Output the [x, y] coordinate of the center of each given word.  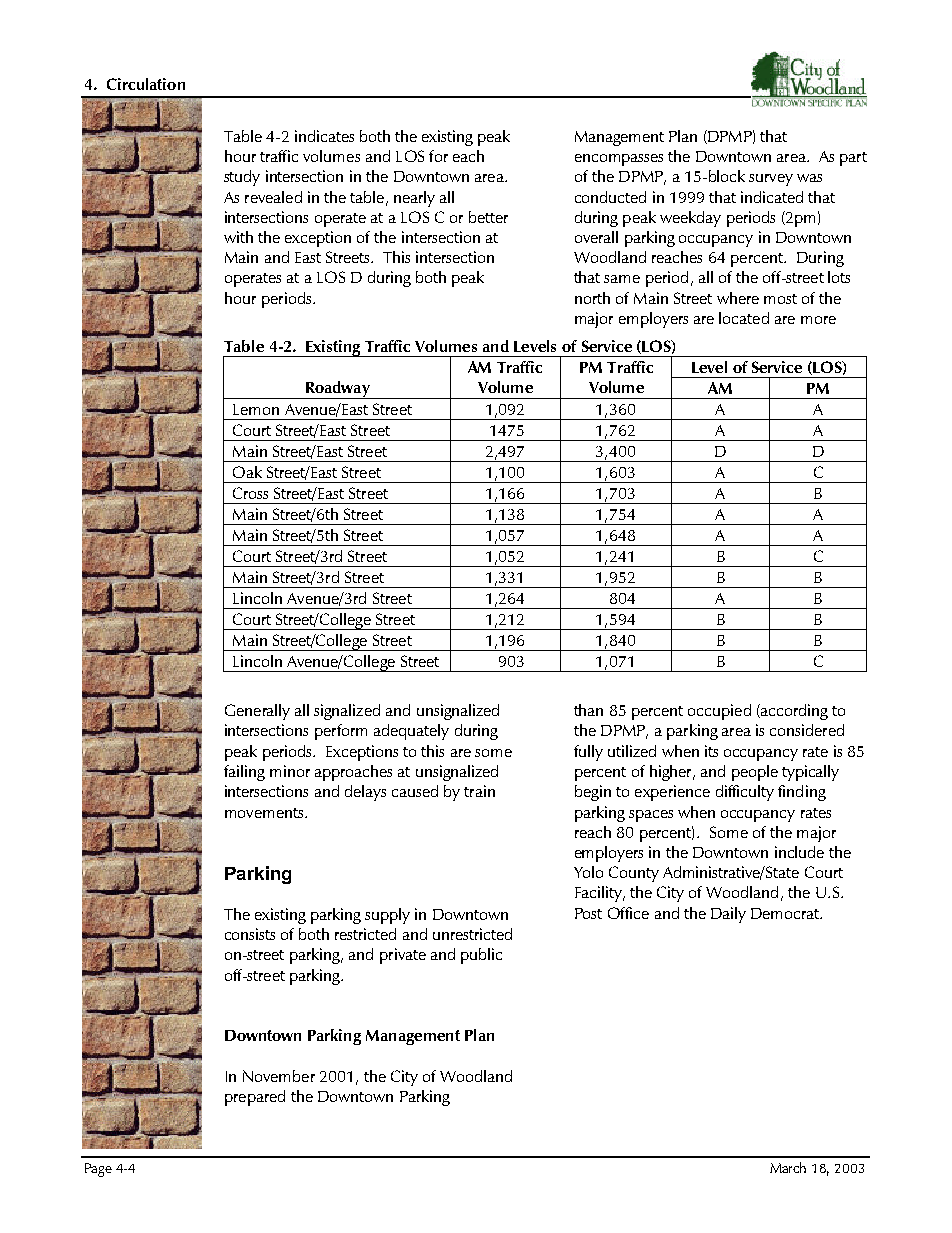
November [279, 1076]
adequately [411, 732]
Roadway [337, 390]
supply [387, 916]
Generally [257, 712]
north [592, 298]
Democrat [786, 913]
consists [250, 934]
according [793, 712]
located [744, 318]
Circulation [146, 84]
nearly [414, 199]
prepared [255, 1098]
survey [771, 180]
